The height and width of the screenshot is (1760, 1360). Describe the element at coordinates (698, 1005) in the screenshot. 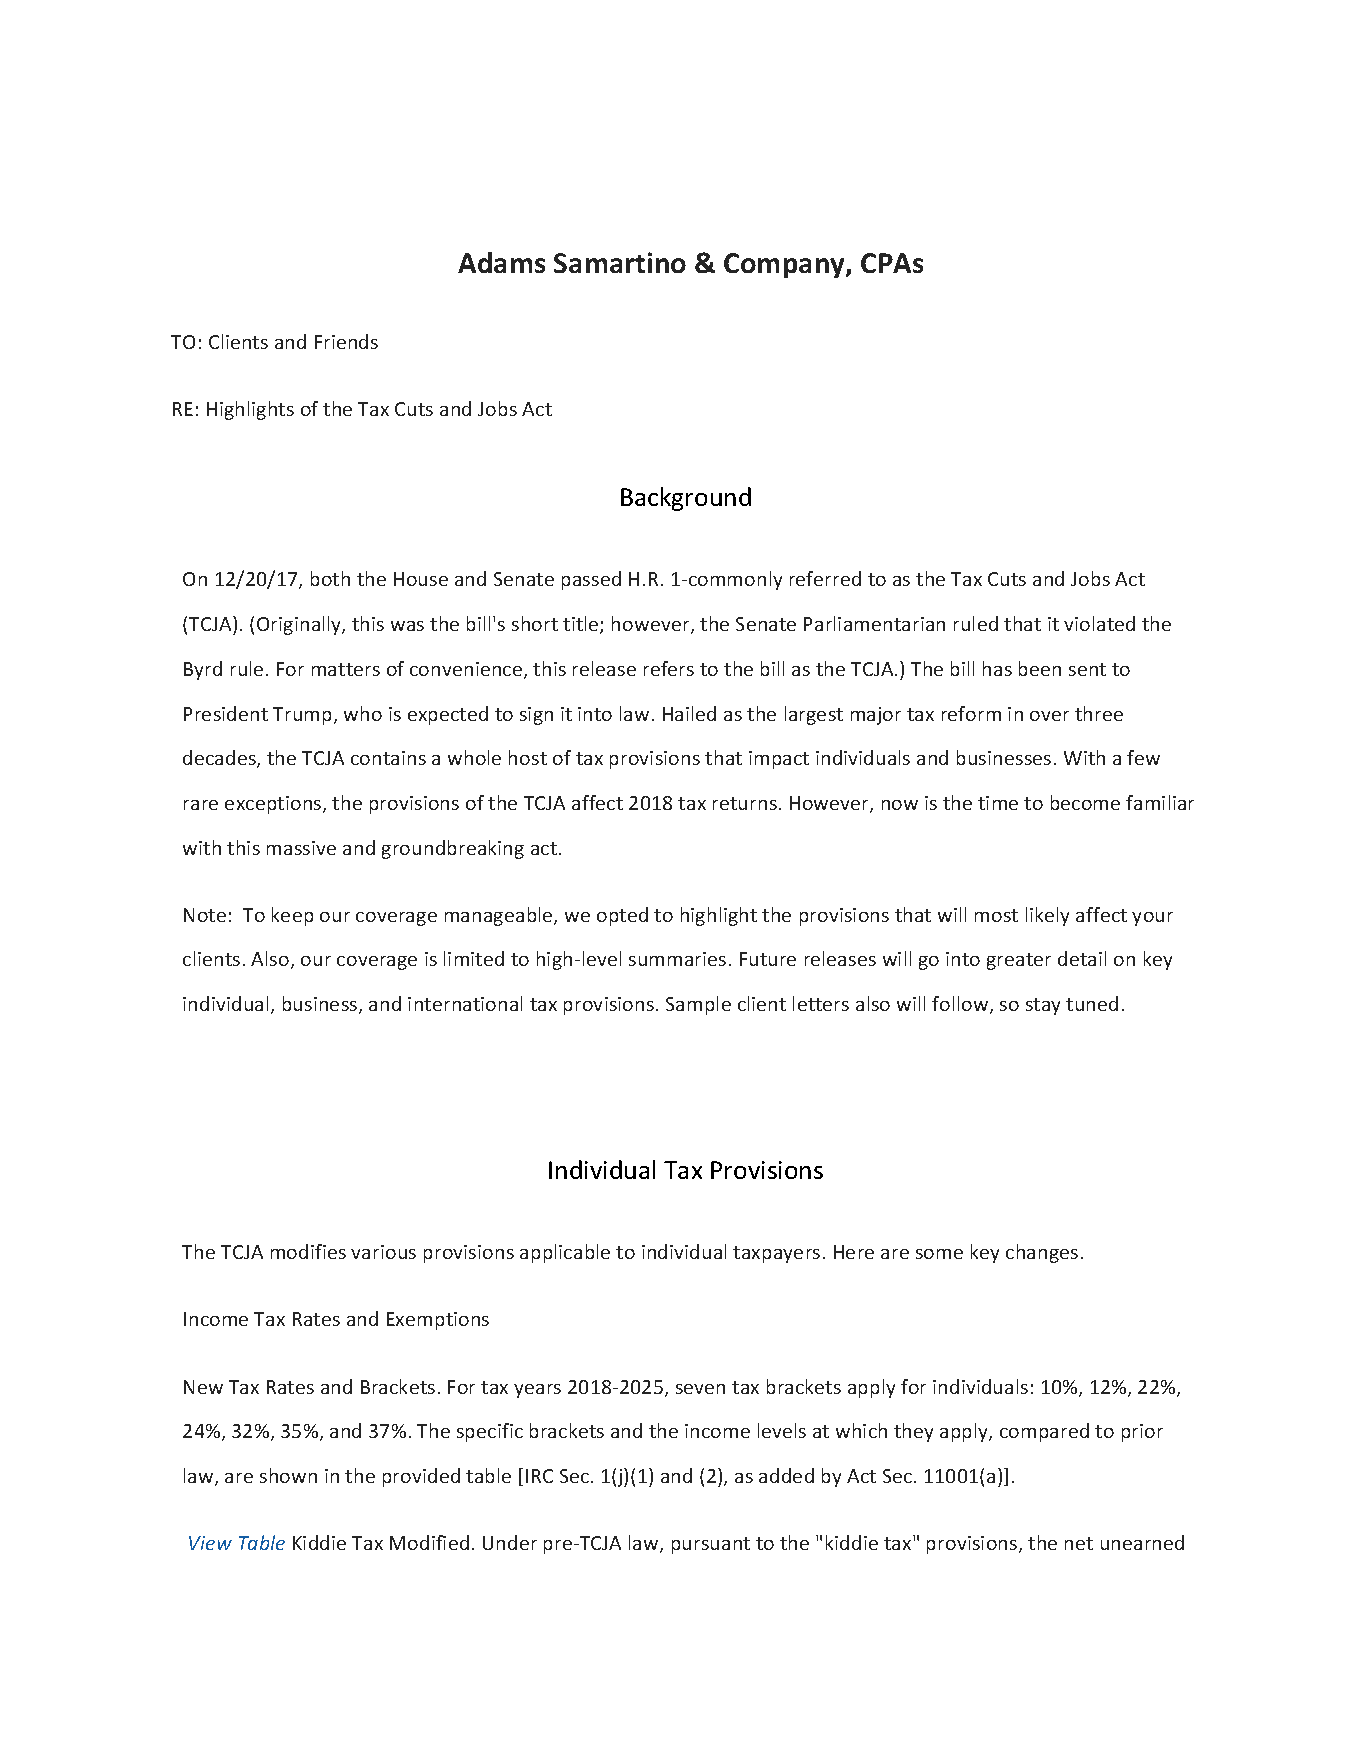

I see `Sample` at that location.
